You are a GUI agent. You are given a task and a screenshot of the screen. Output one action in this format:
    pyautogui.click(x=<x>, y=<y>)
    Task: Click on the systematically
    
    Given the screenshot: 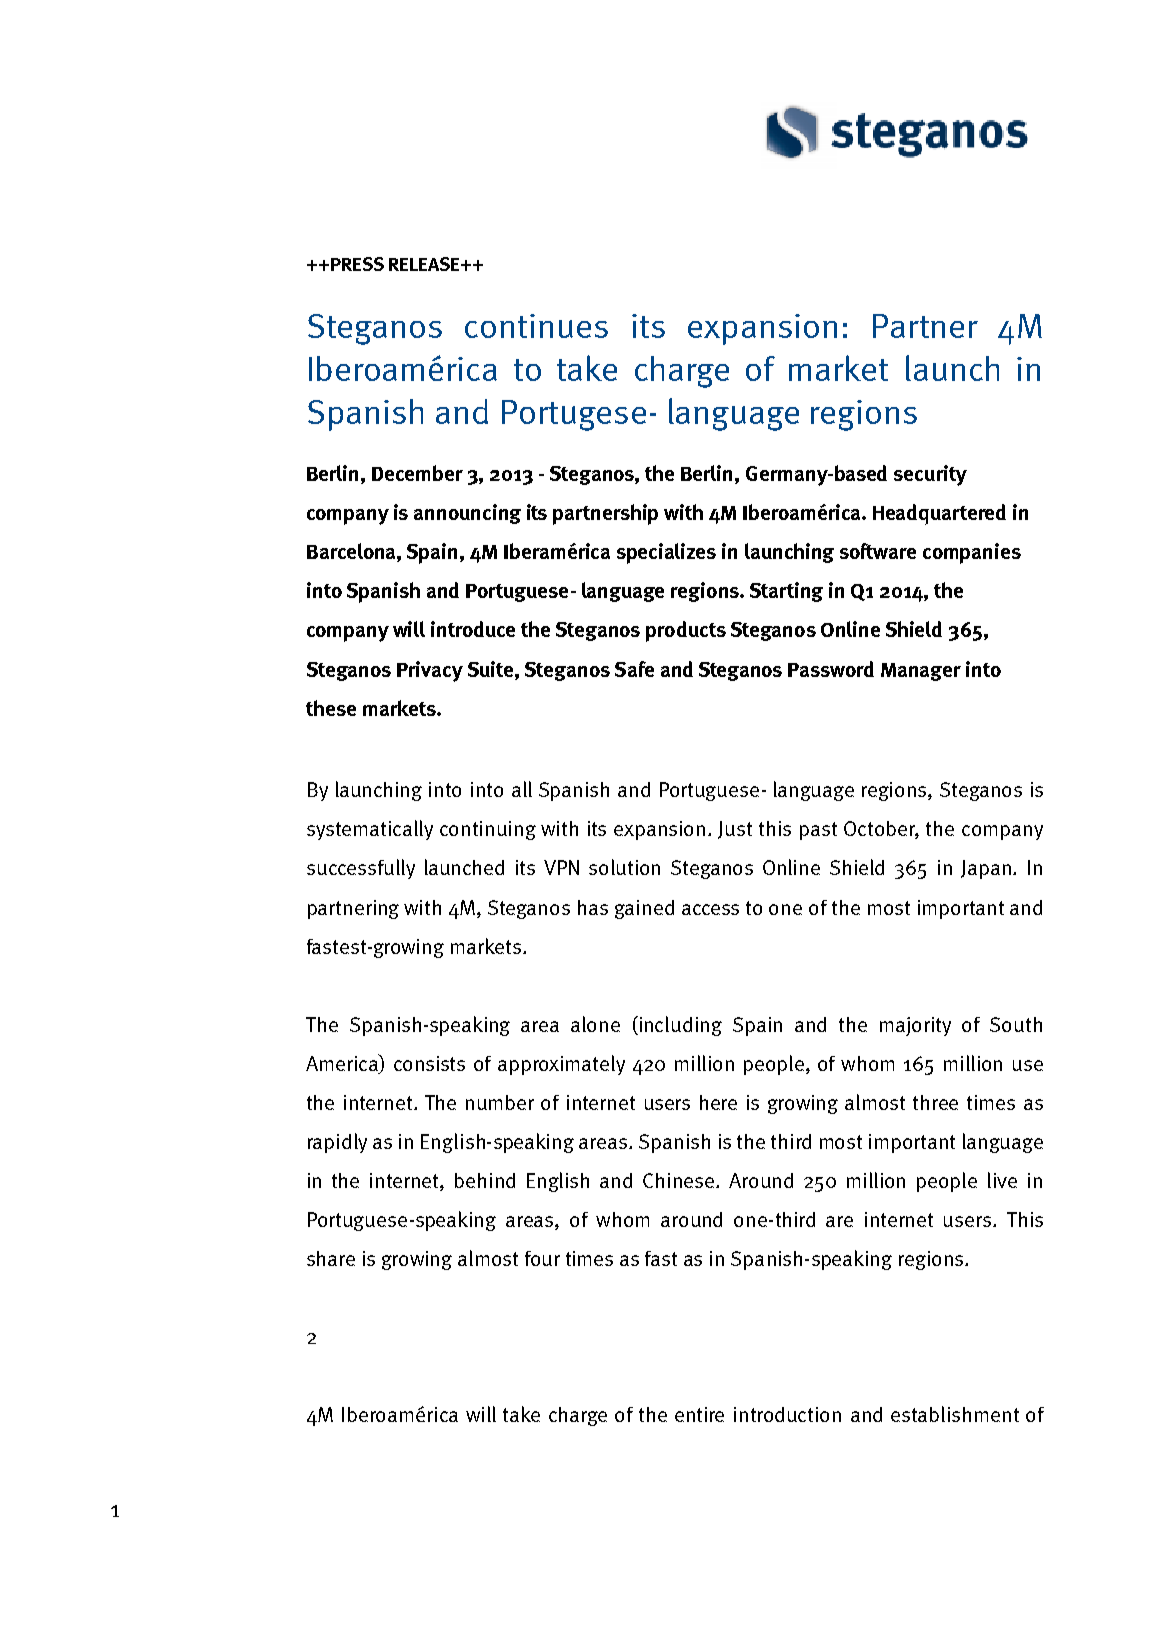 What is the action you would take?
    pyautogui.click(x=370, y=830)
